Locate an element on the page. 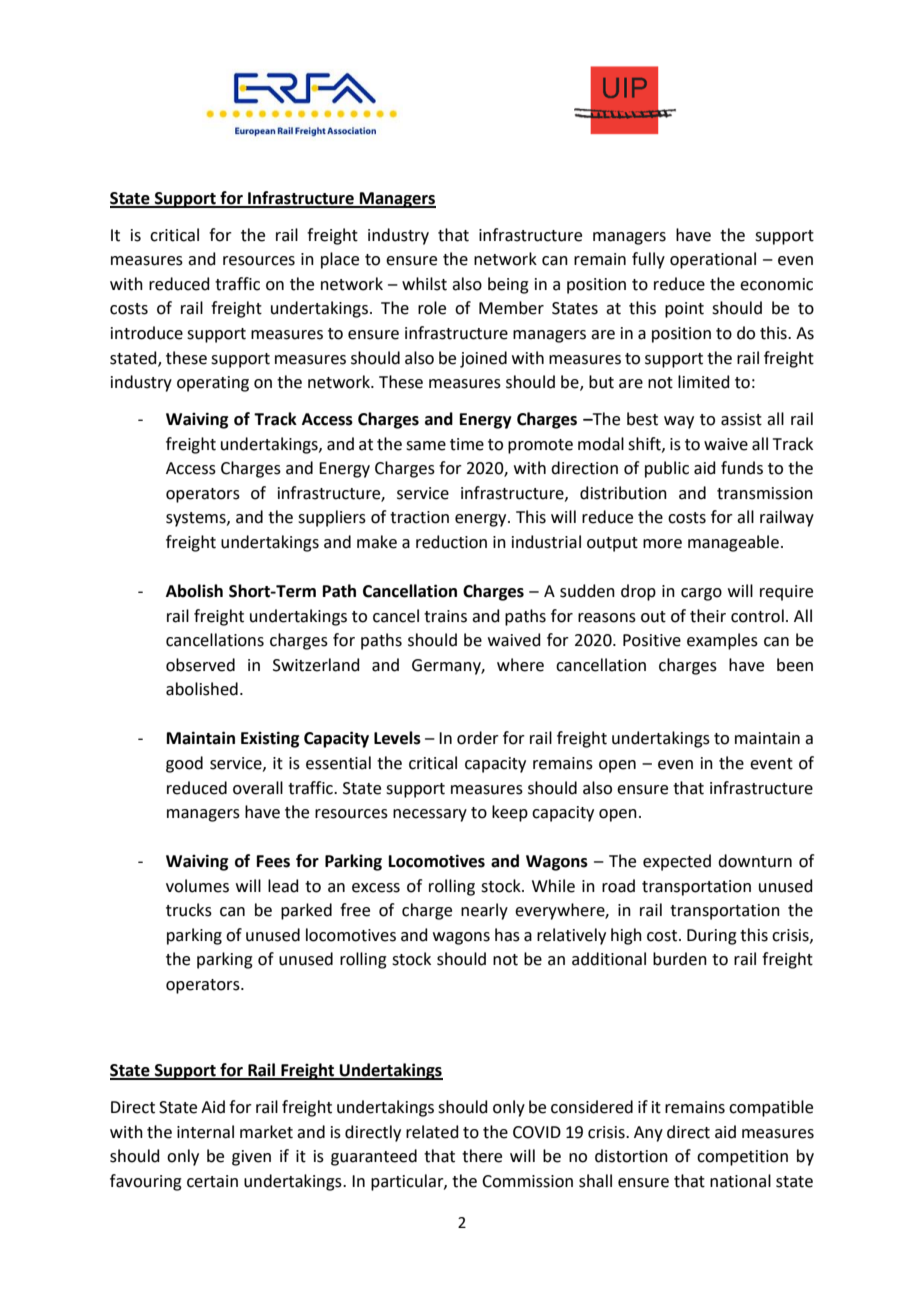  given is located at coordinates (251, 1158).
